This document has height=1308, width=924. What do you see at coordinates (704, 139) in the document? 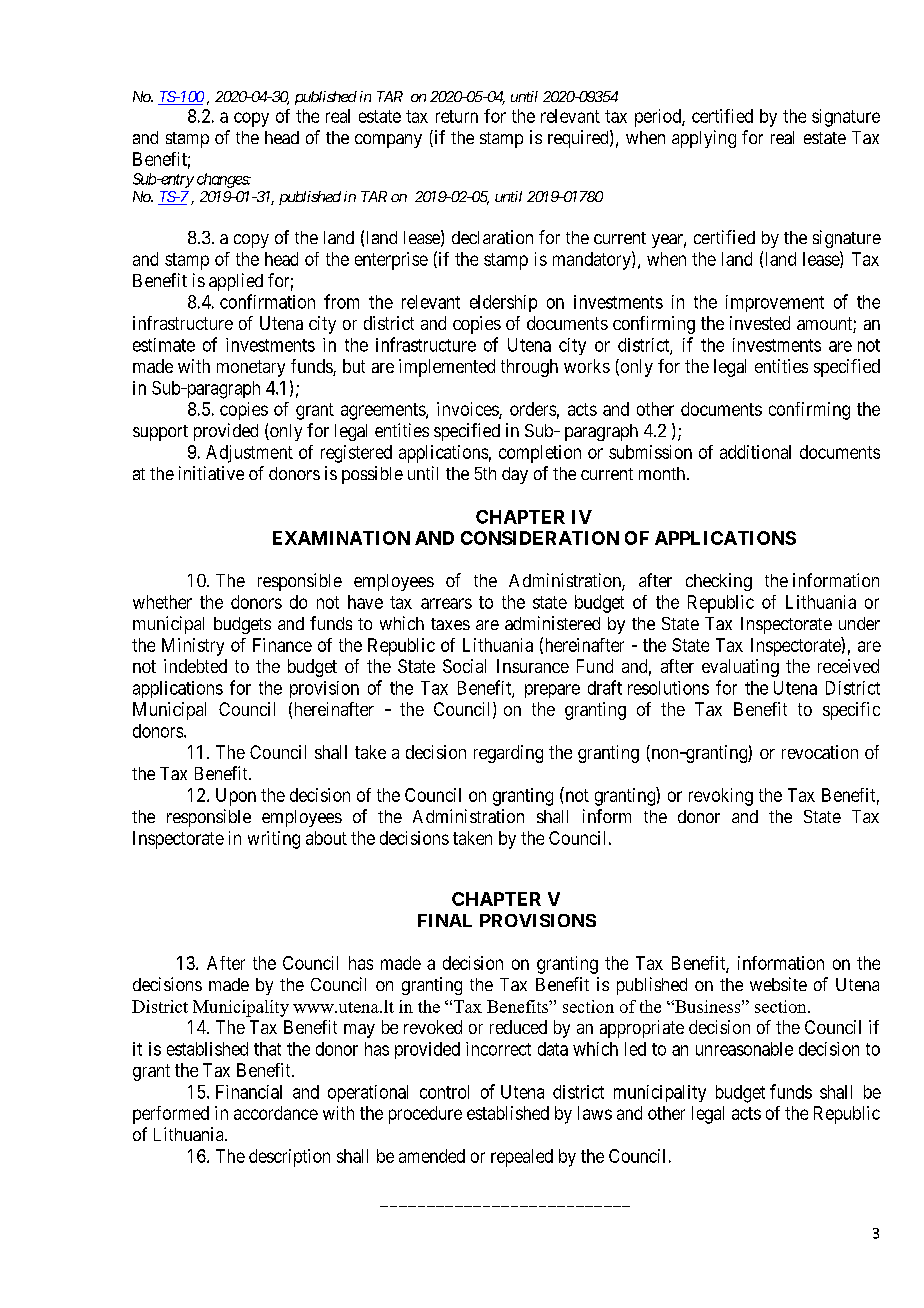
I see `applying` at bounding box center [704, 139].
